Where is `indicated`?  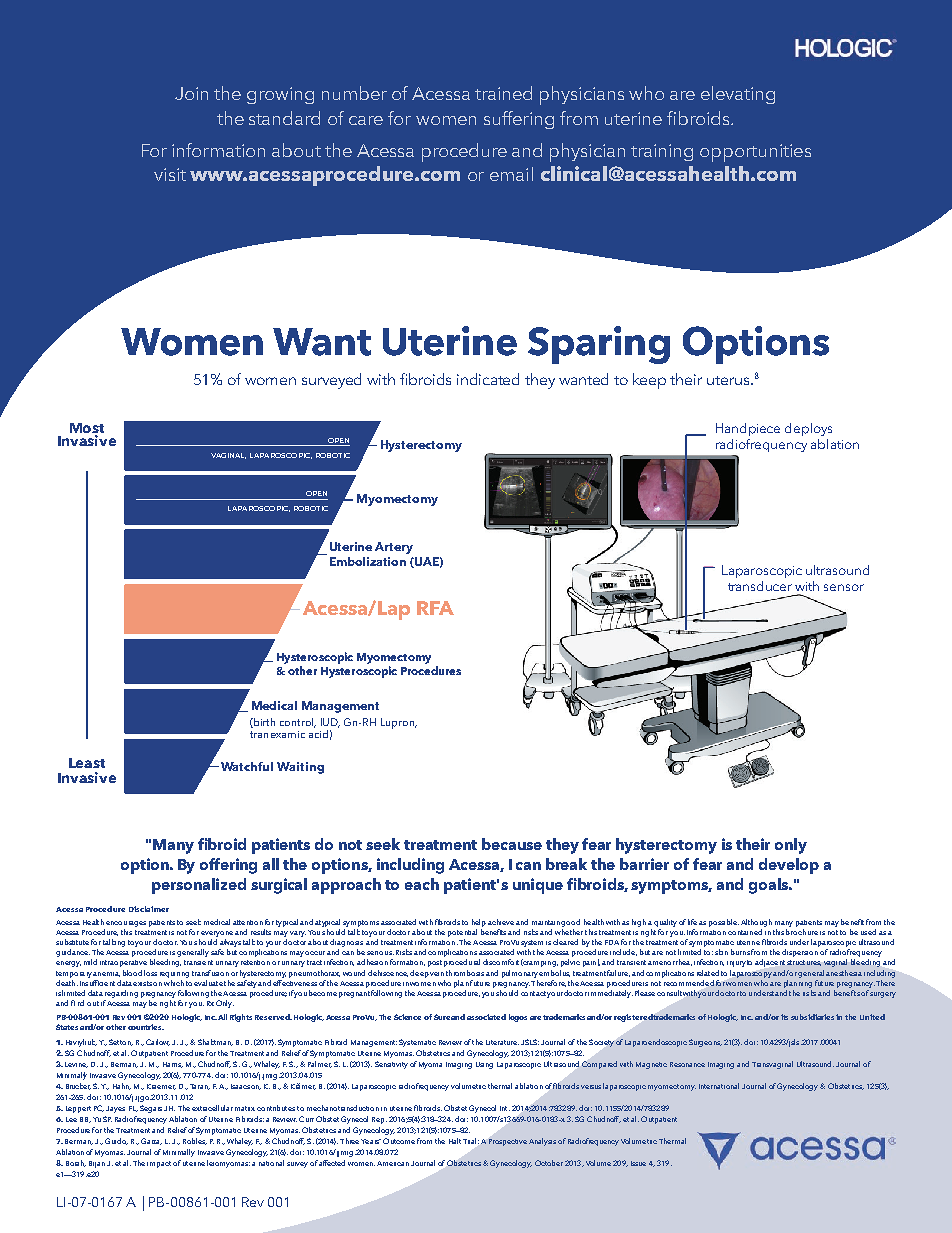
indicated is located at coordinates (488, 379).
